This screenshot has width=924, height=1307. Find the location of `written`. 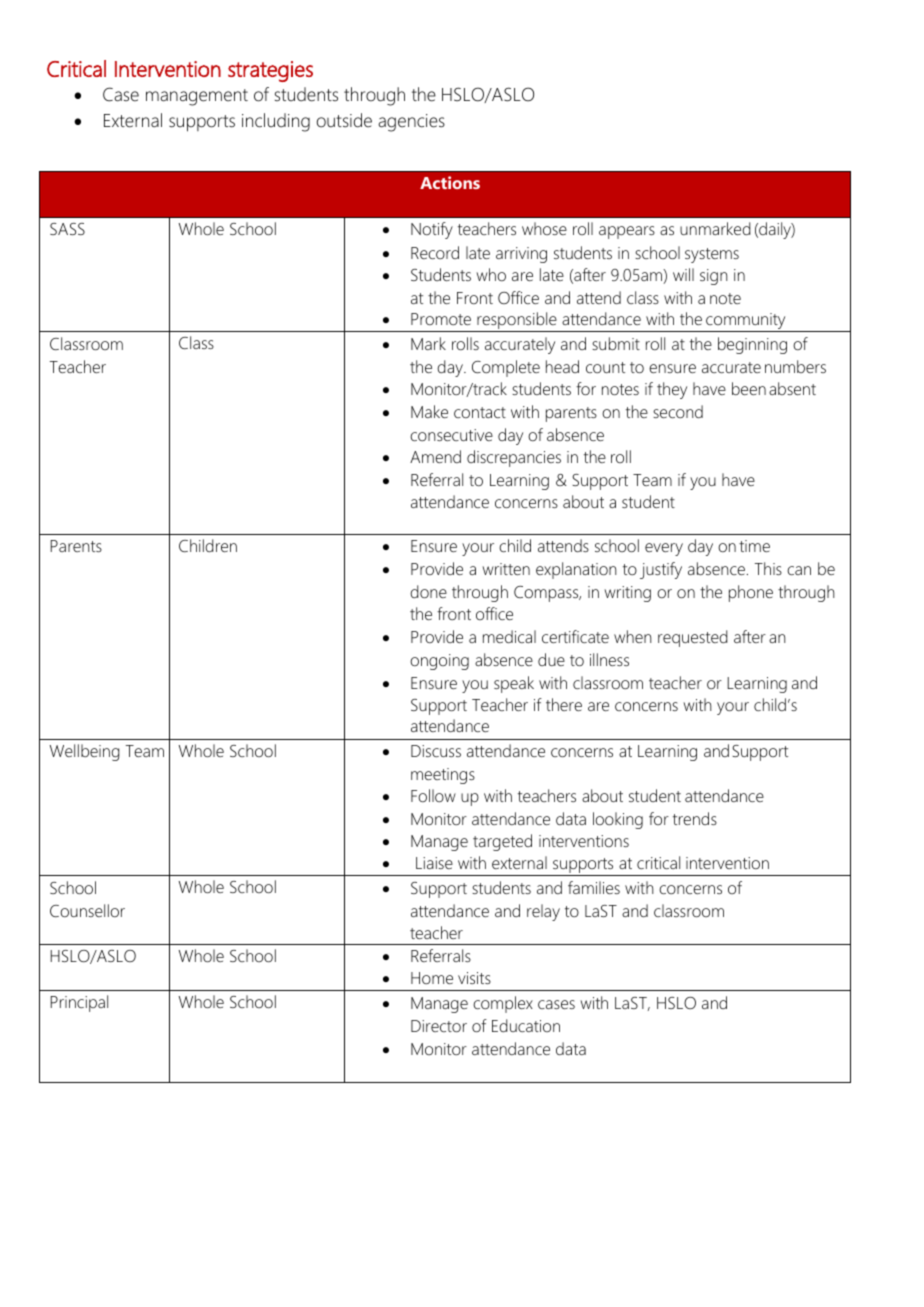

written is located at coordinates (506, 569).
